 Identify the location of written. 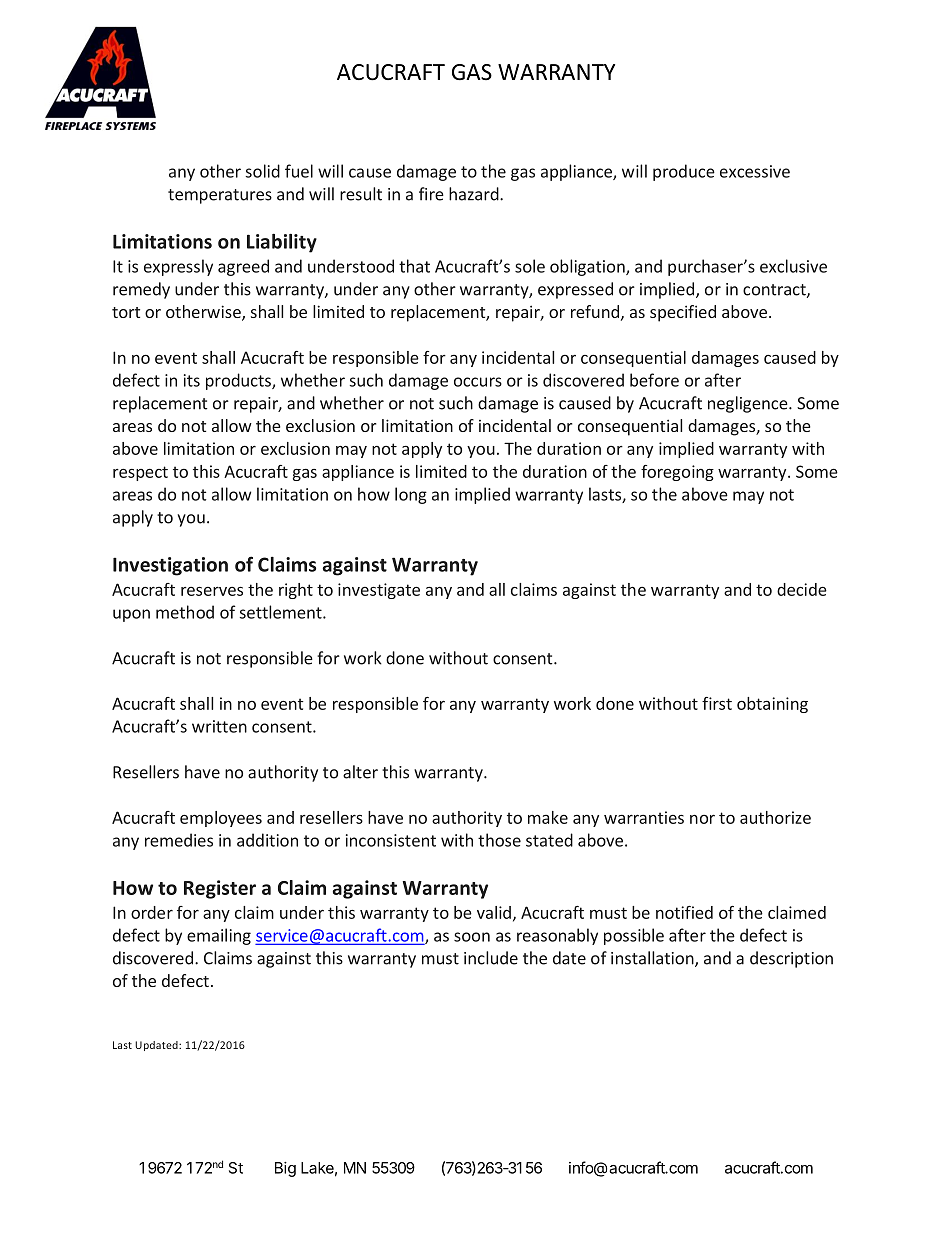
(219, 726).
